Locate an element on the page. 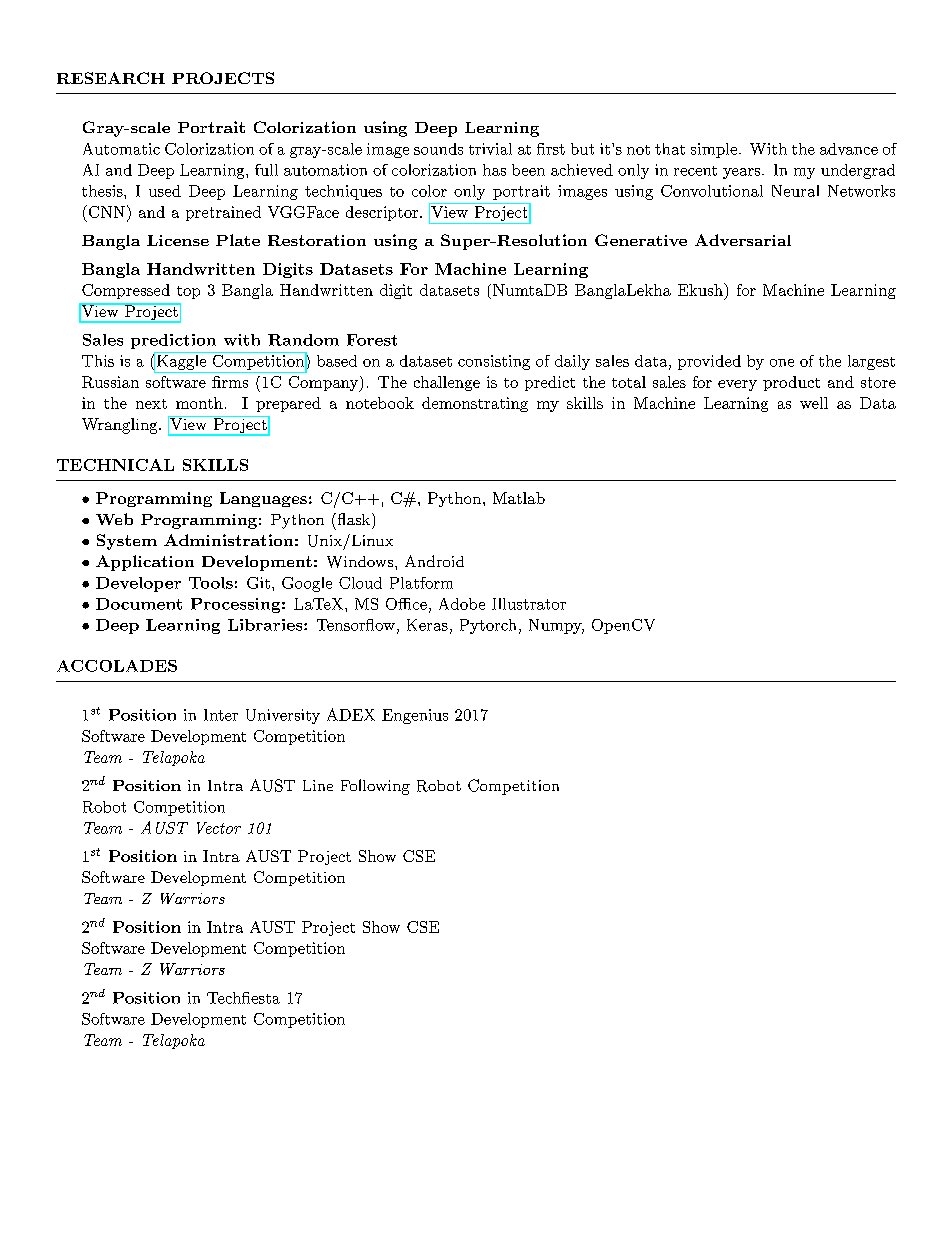 Image resolution: width=952 pixels, height=1233 pixels. Adobe is located at coordinates (462, 604).
